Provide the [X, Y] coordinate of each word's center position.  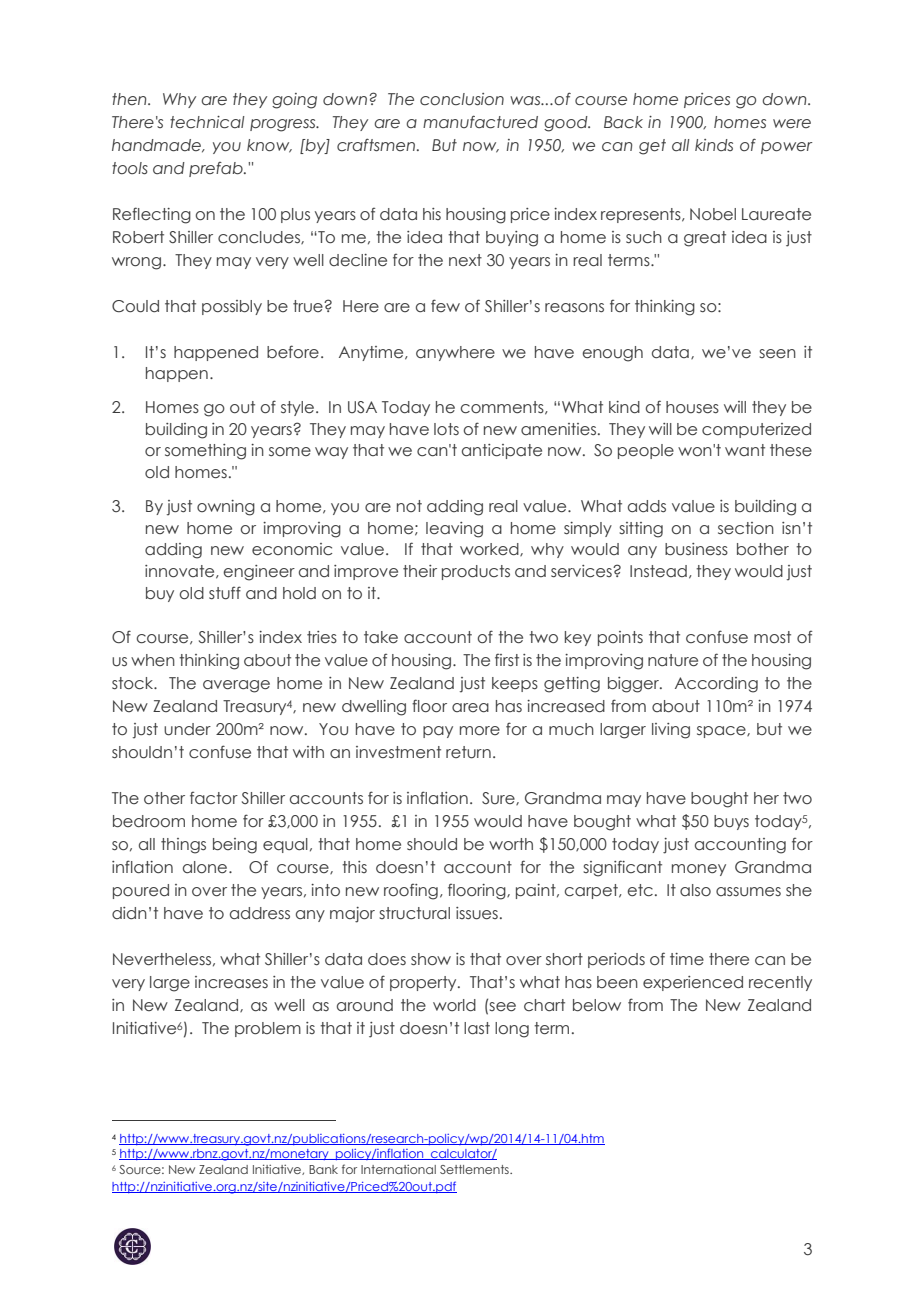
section [746, 528]
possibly [232, 307]
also [695, 890]
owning [226, 508]
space [722, 732]
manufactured [480, 122]
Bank [323, 1169]
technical [207, 122]
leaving [454, 530]
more [480, 731]
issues [477, 913]
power [786, 148]
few [445, 305]
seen [777, 354]
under [187, 729]
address [260, 913]
